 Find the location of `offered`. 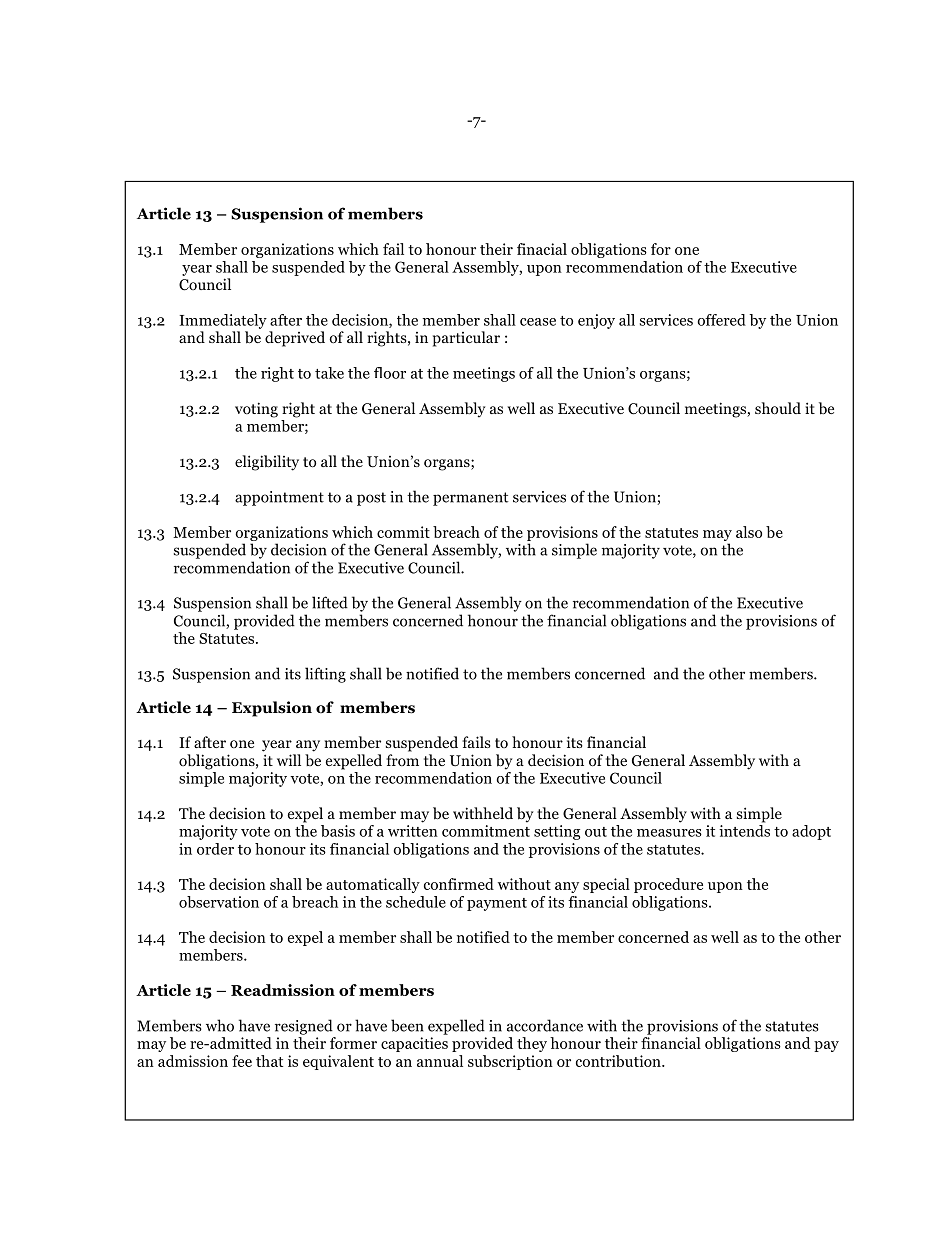

offered is located at coordinates (722, 320).
